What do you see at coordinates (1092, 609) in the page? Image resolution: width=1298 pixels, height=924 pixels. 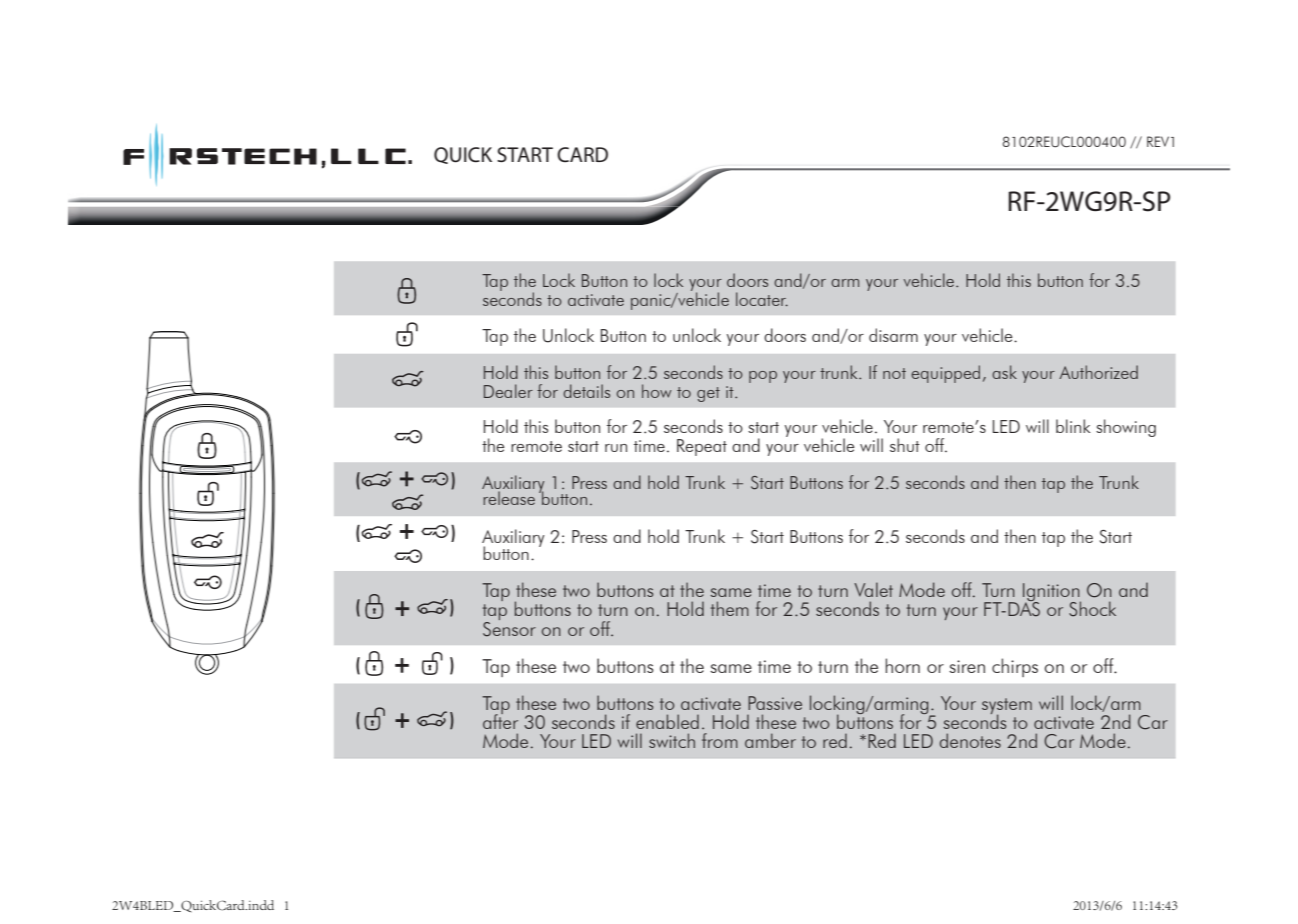 I see `Shock` at bounding box center [1092, 609].
